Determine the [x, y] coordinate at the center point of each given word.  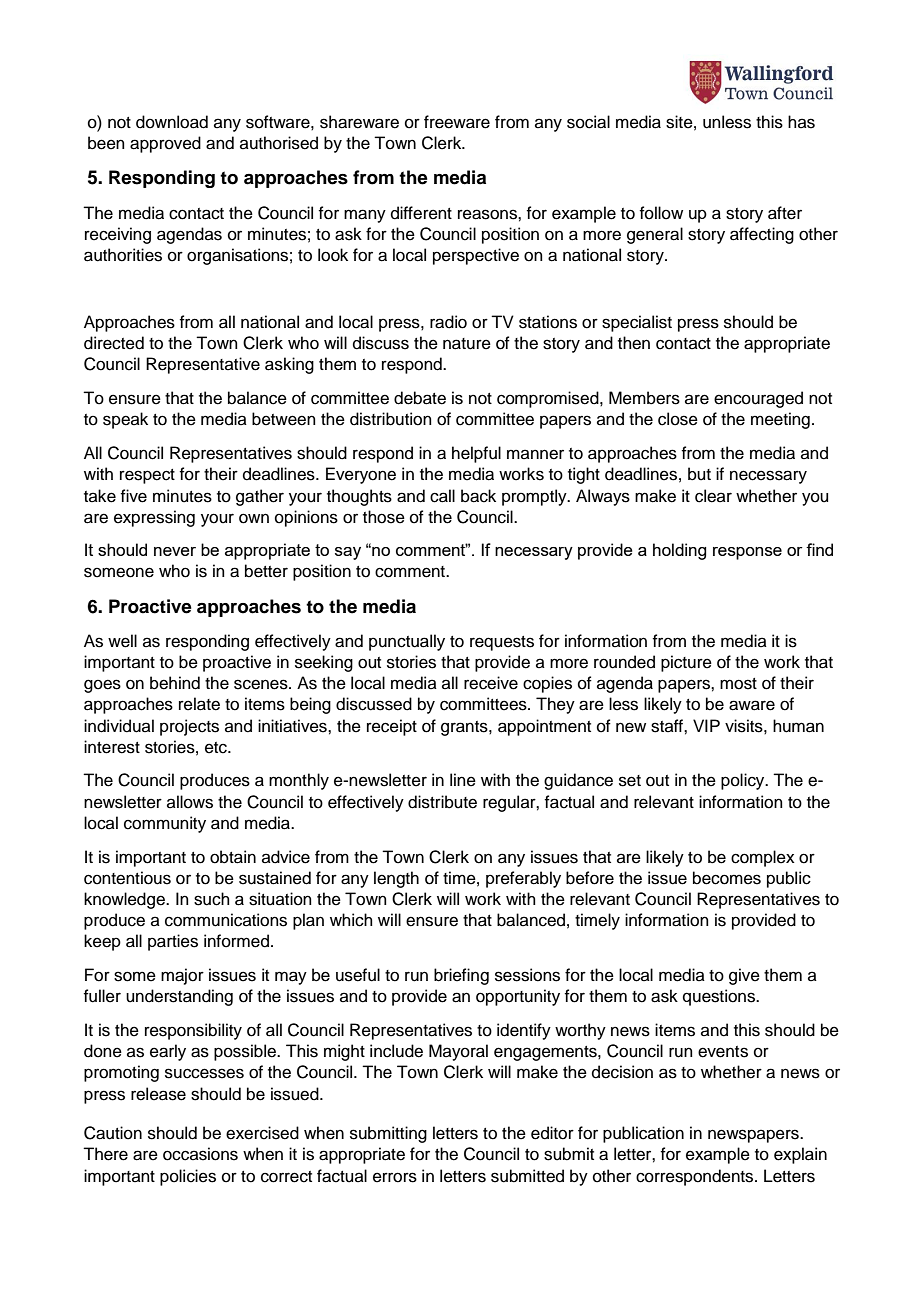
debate [420, 398]
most [738, 684]
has [801, 122]
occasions [200, 1154]
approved [165, 144]
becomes [727, 878]
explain [800, 1155]
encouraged [758, 399]
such [212, 899]
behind [175, 683]
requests [502, 643]
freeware [457, 122]
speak [125, 420]
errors [395, 1177]
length [396, 879]
